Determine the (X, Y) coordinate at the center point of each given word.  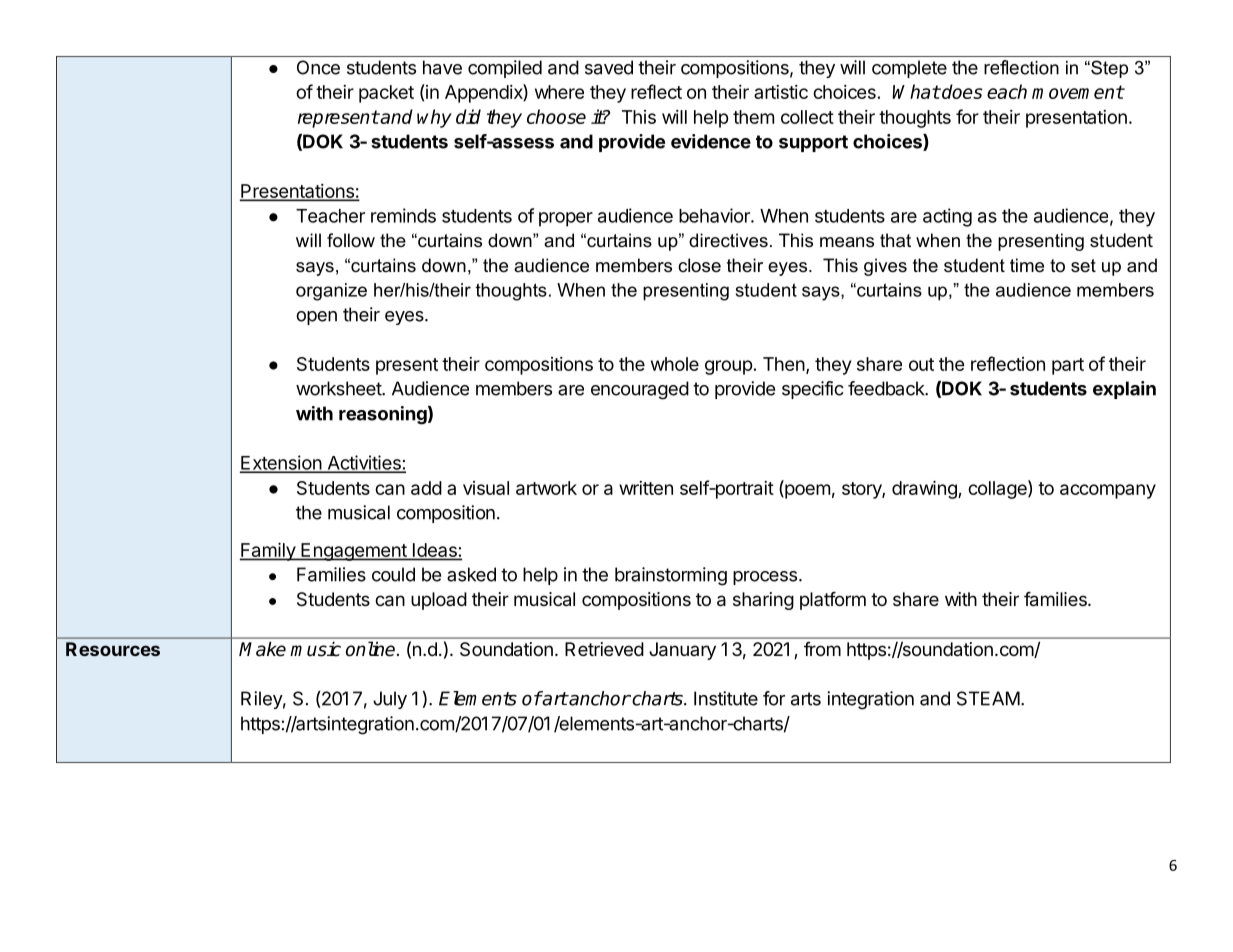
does (961, 91)
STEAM (988, 698)
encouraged (640, 390)
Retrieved (604, 649)
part (1068, 366)
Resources (113, 649)
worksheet (339, 388)
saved (609, 67)
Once (318, 67)
